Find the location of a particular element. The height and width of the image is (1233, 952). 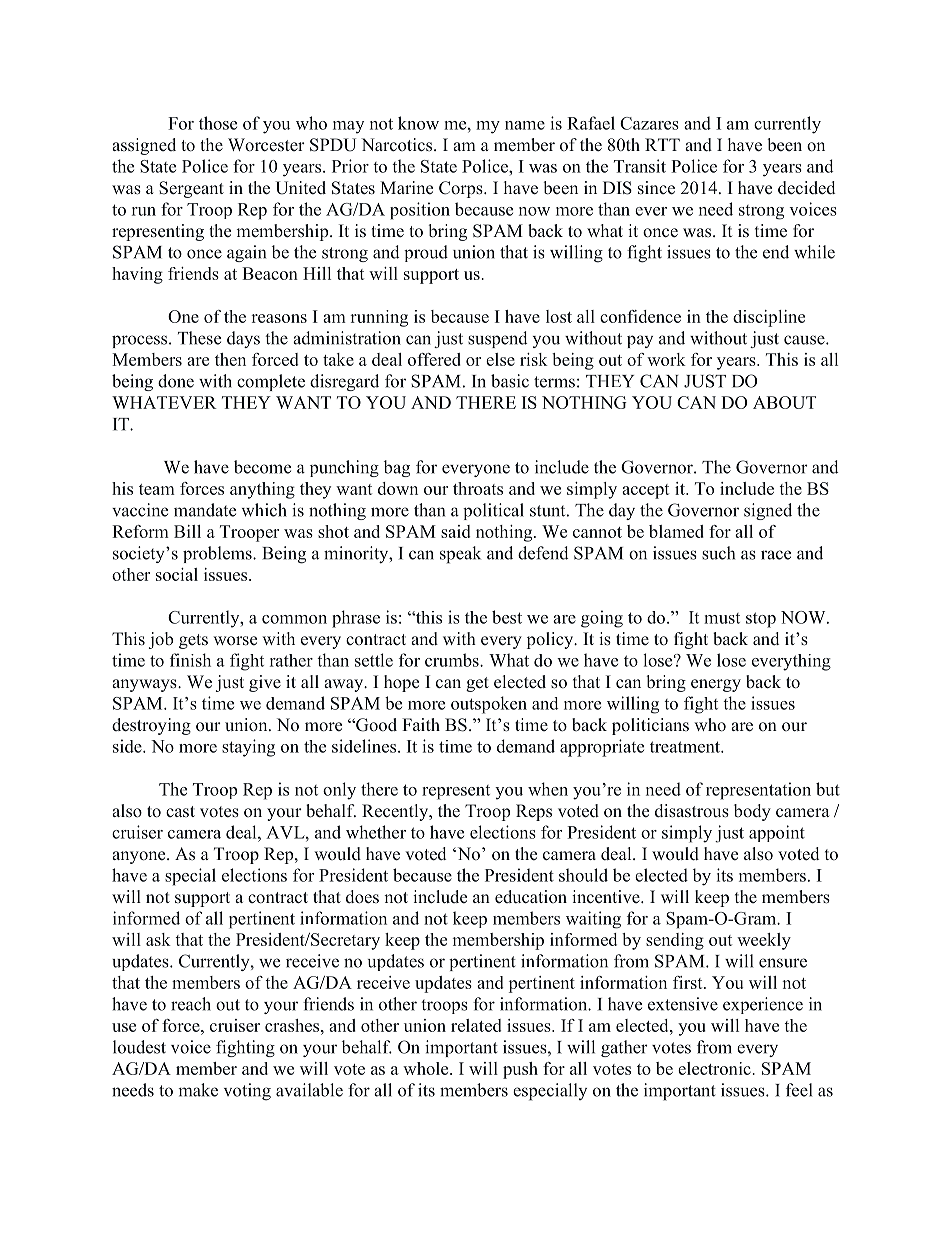

worse is located at coordinates (235, 641).
